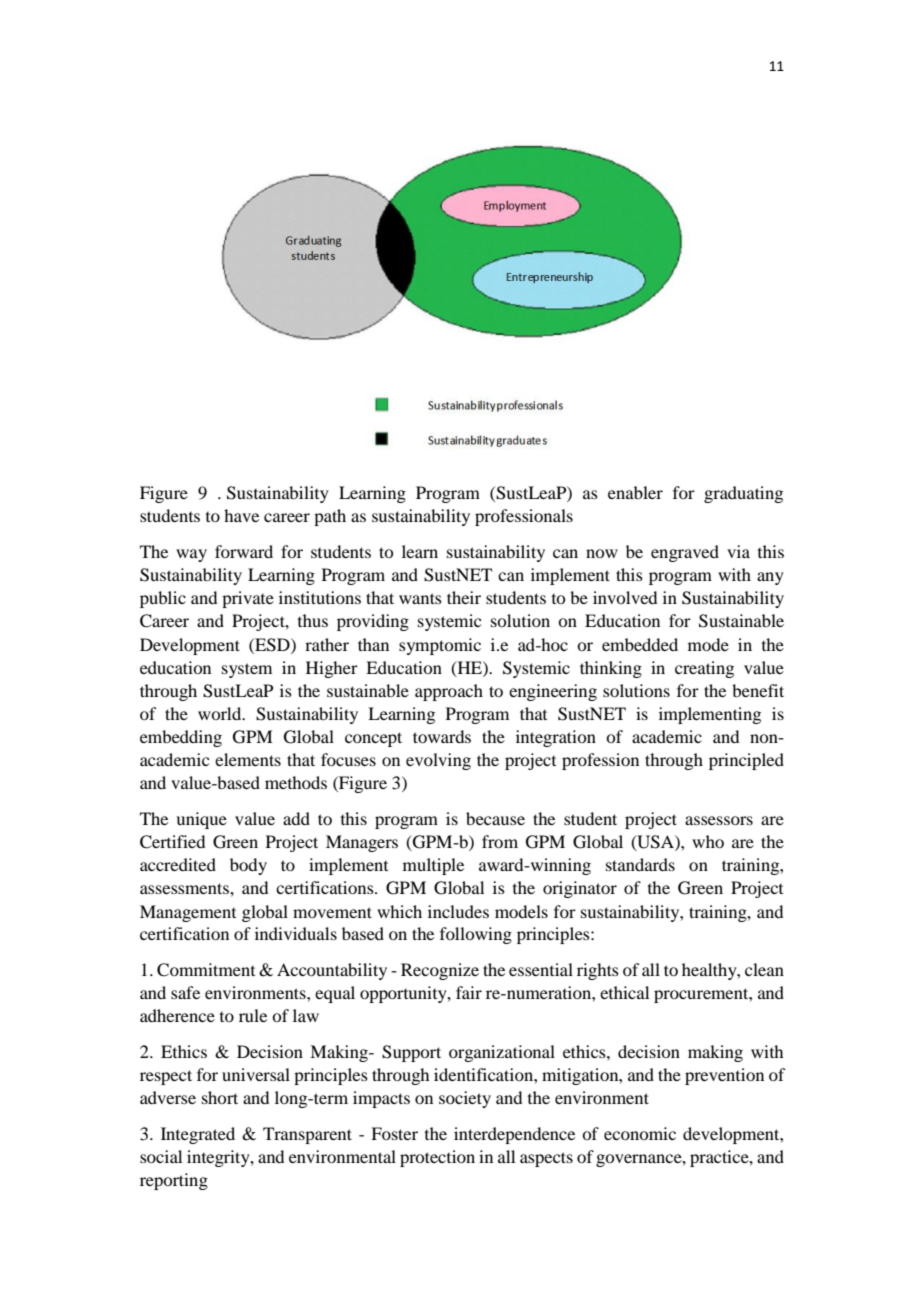  Describe the element at coordinates (743, 494) in the image. I see `graduating` at that location.
